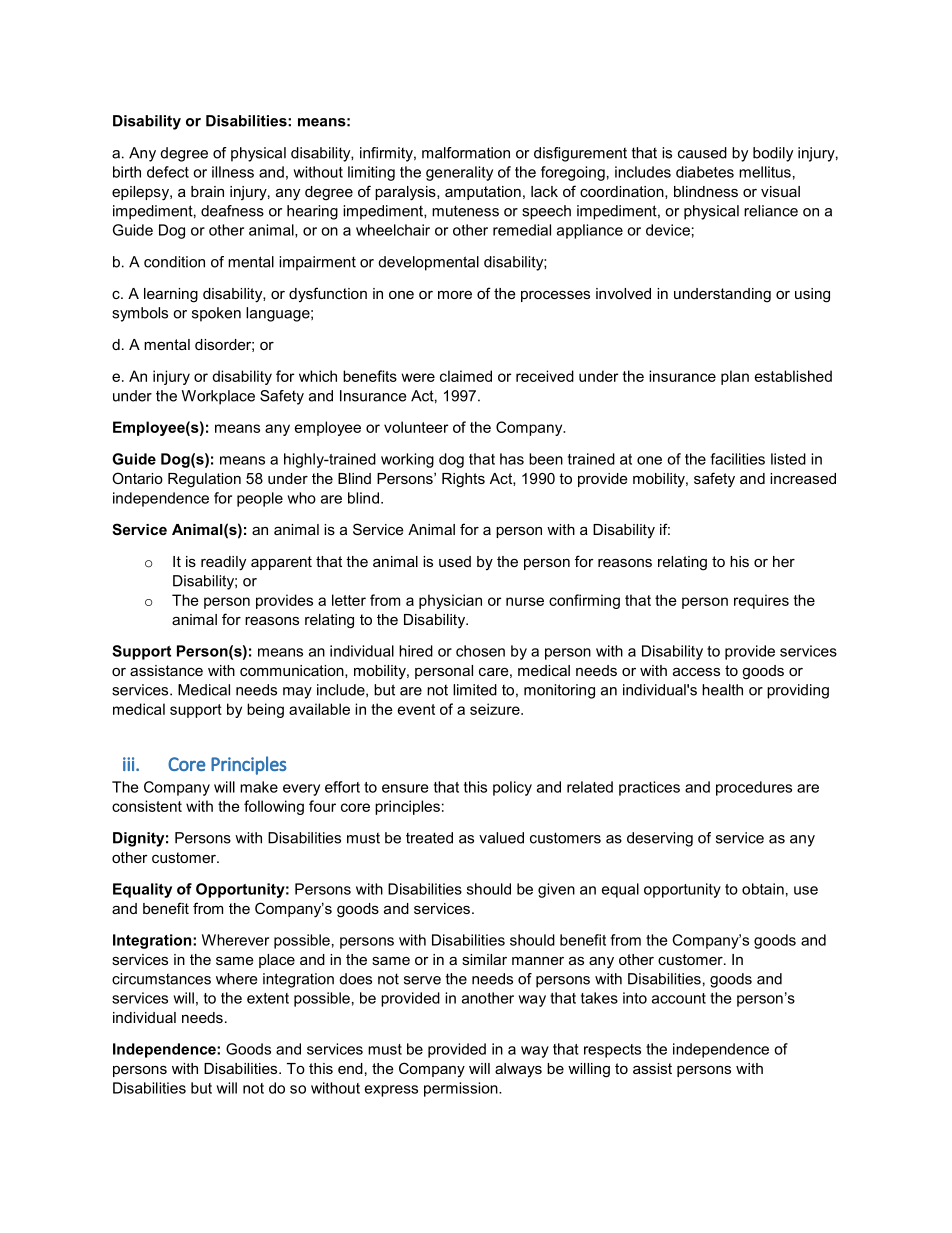  Describe the element at coordinates (459, 173) in the screenshot. I see `generality` at that location.
